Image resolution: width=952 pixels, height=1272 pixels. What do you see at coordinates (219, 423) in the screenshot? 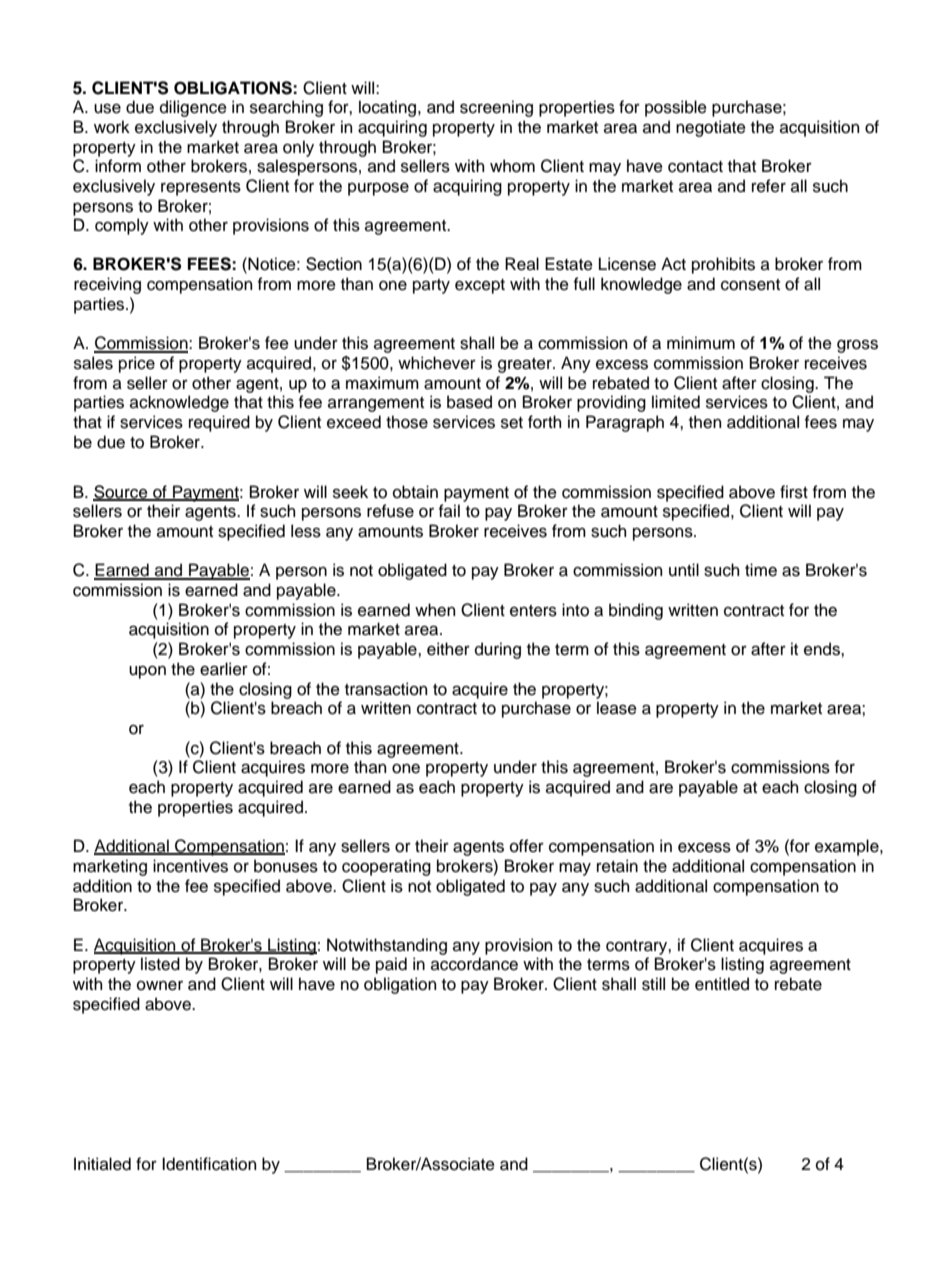
I see `required` at bounding box center [219, 423].
